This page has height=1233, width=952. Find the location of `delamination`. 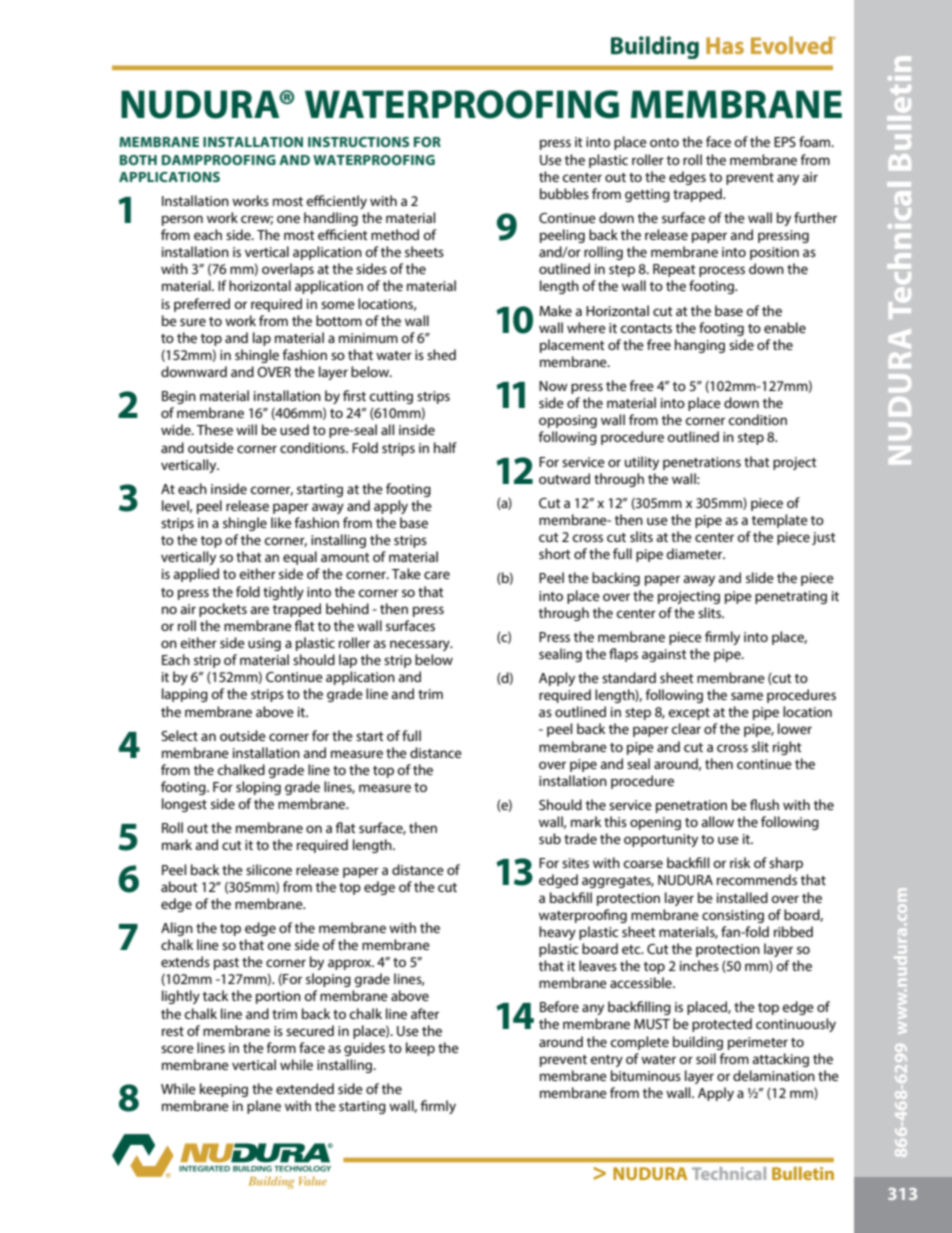

delamination is located at coordinates (774, 1075).
